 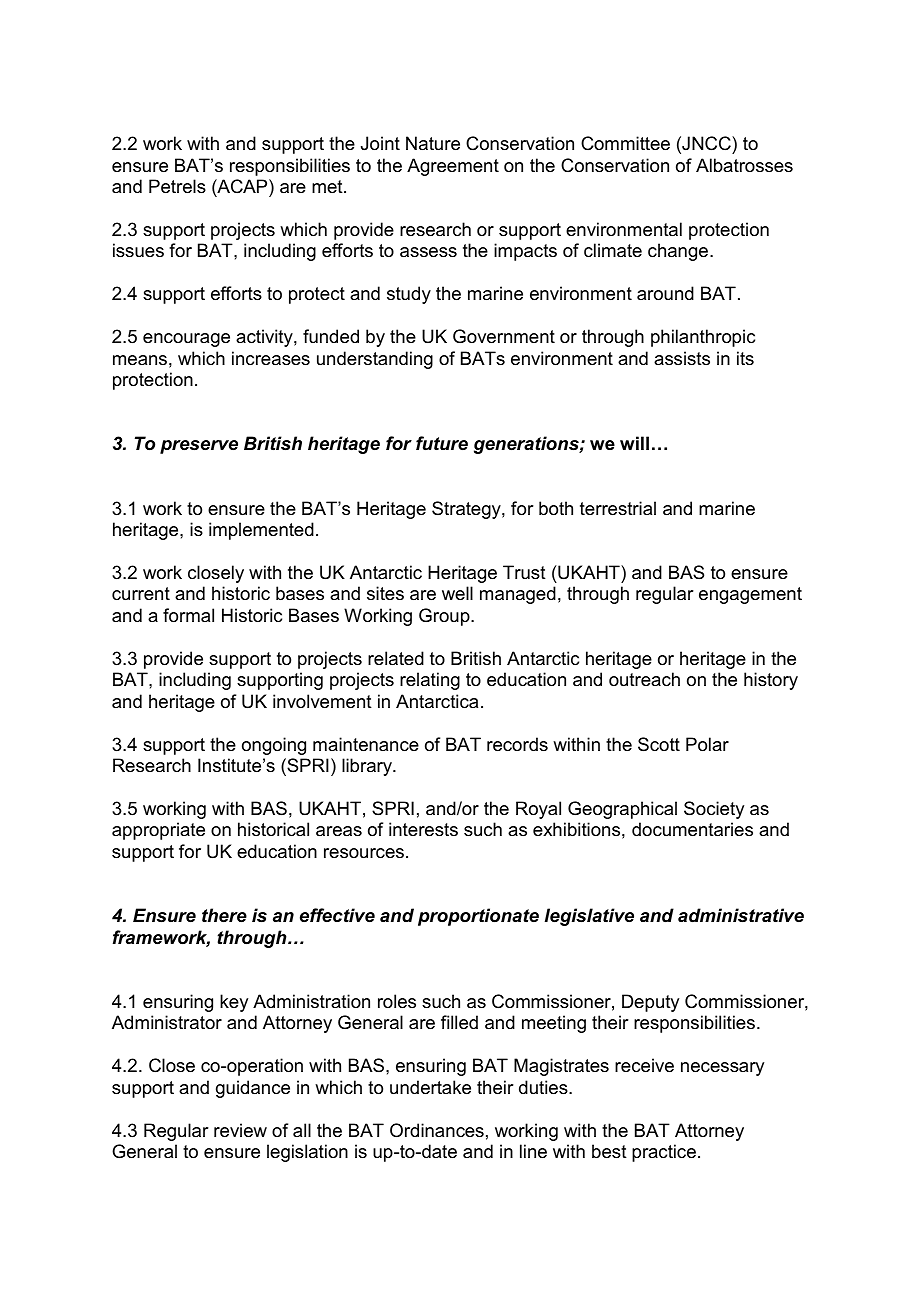 What do you see at coordinates (478, 917) in the image?
I see `proportionate` at bounding box center [478, 917].
